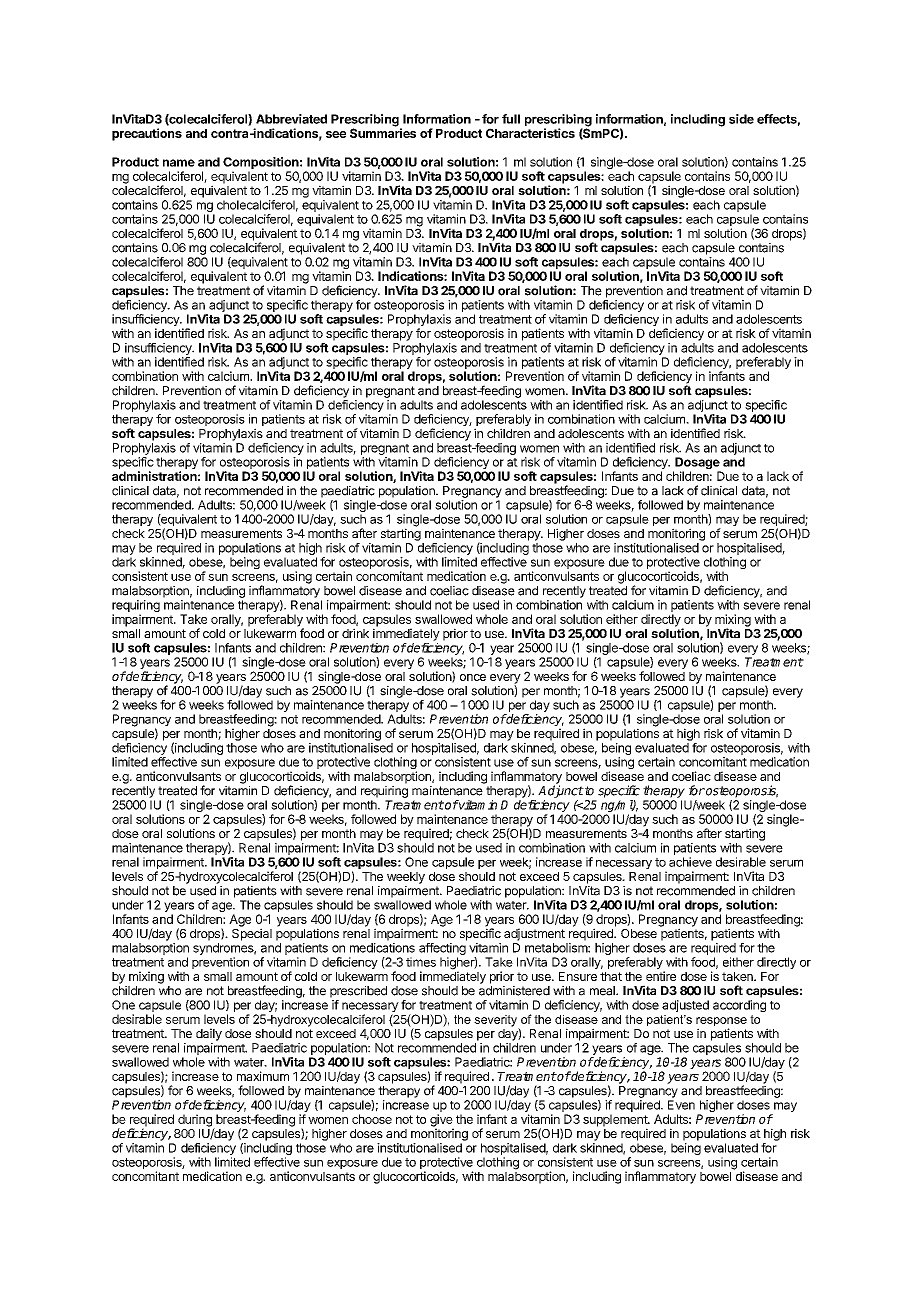 The image size is (924, 1307). Describe the element at coordinates (616, 1121) in the image. I see `supplement` at that location.
